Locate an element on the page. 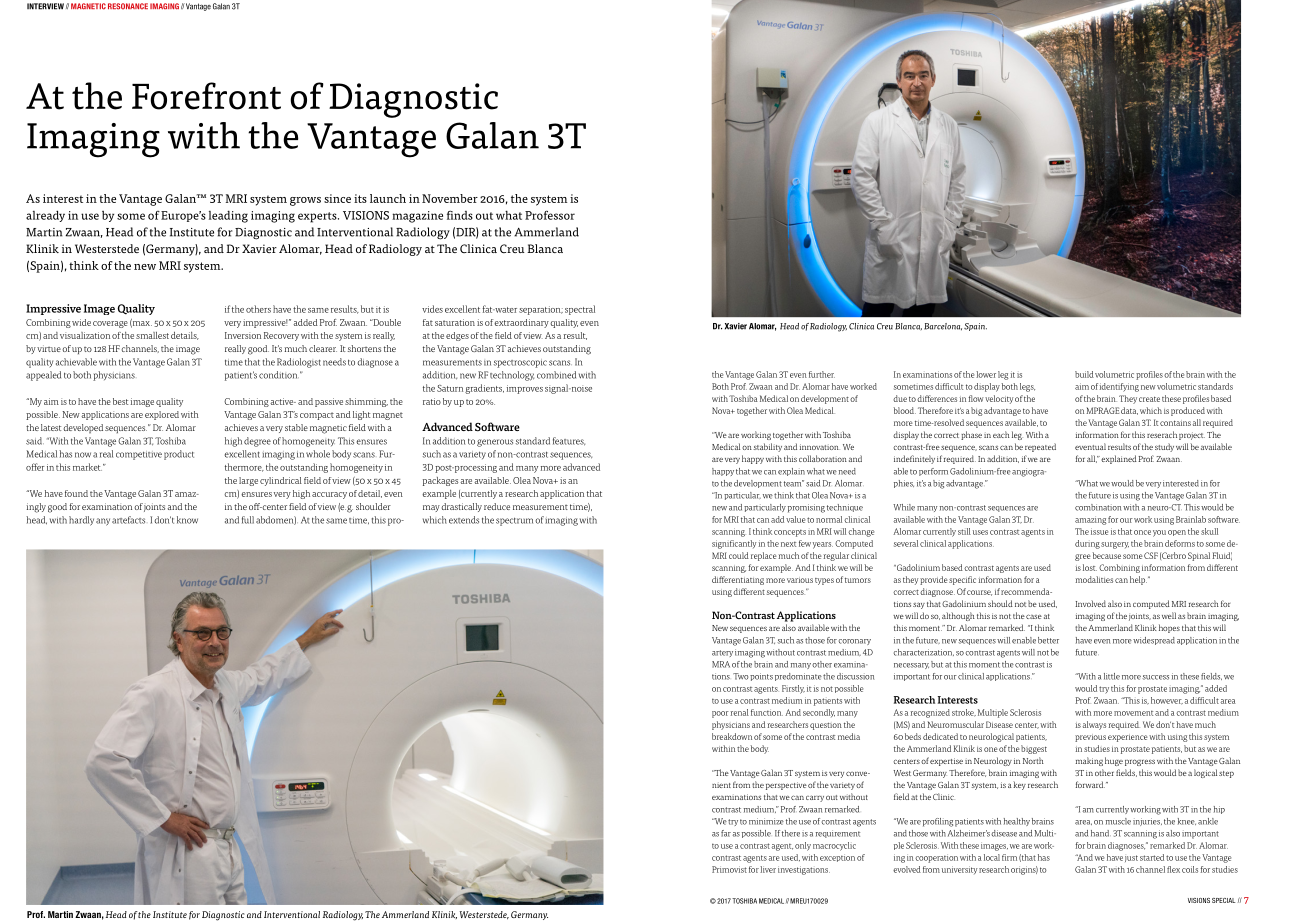  Forefront is located at coordinates (206, 96).
